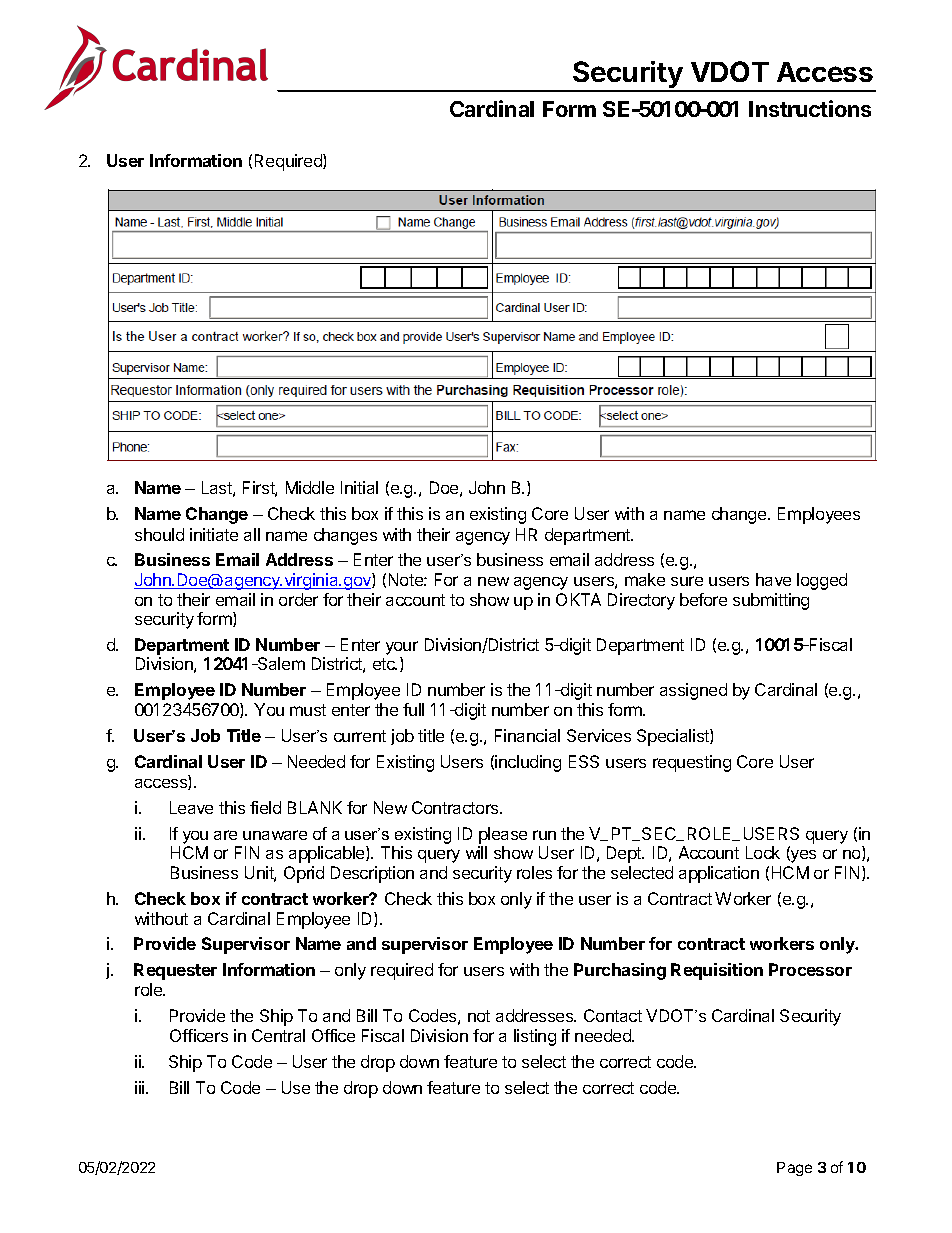  What do you see at coordinates (810, 108) in the screenshot?
I see `Instructions` at bounding box center [810, 108].
